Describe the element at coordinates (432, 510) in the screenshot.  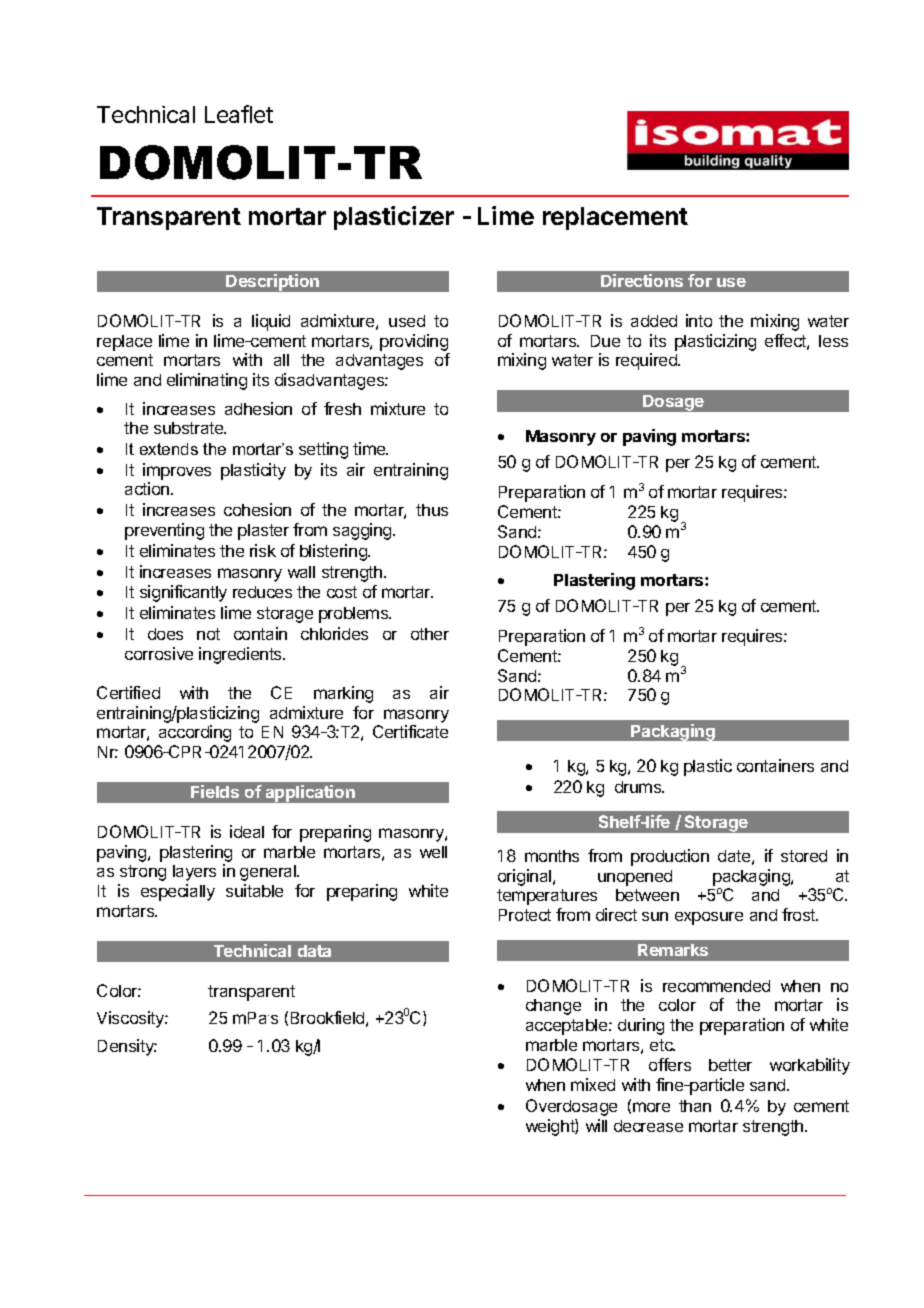
I see `thus` at that location.
